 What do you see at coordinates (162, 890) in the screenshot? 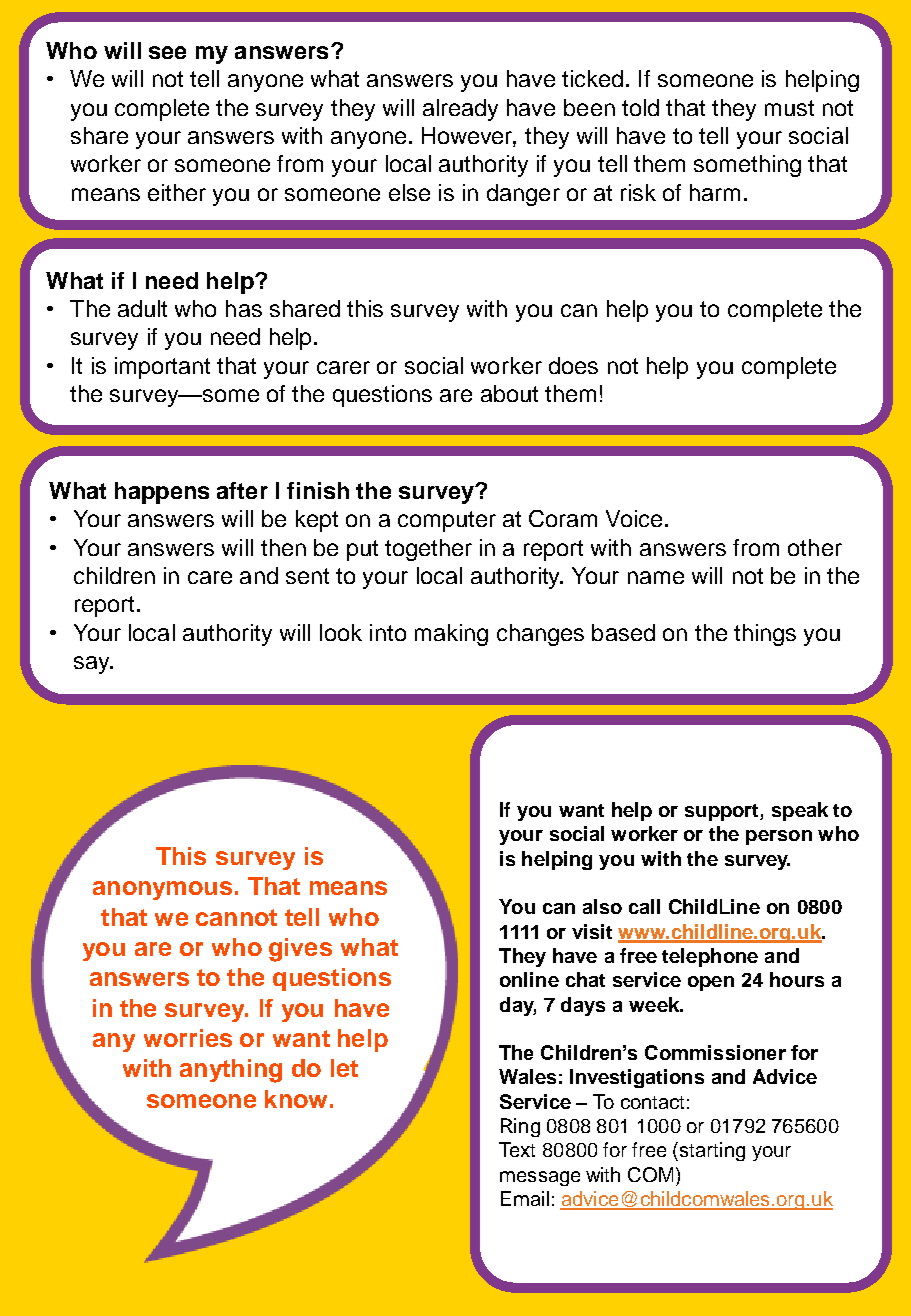
I see `anonymous` at bounding box center [162, 890].
